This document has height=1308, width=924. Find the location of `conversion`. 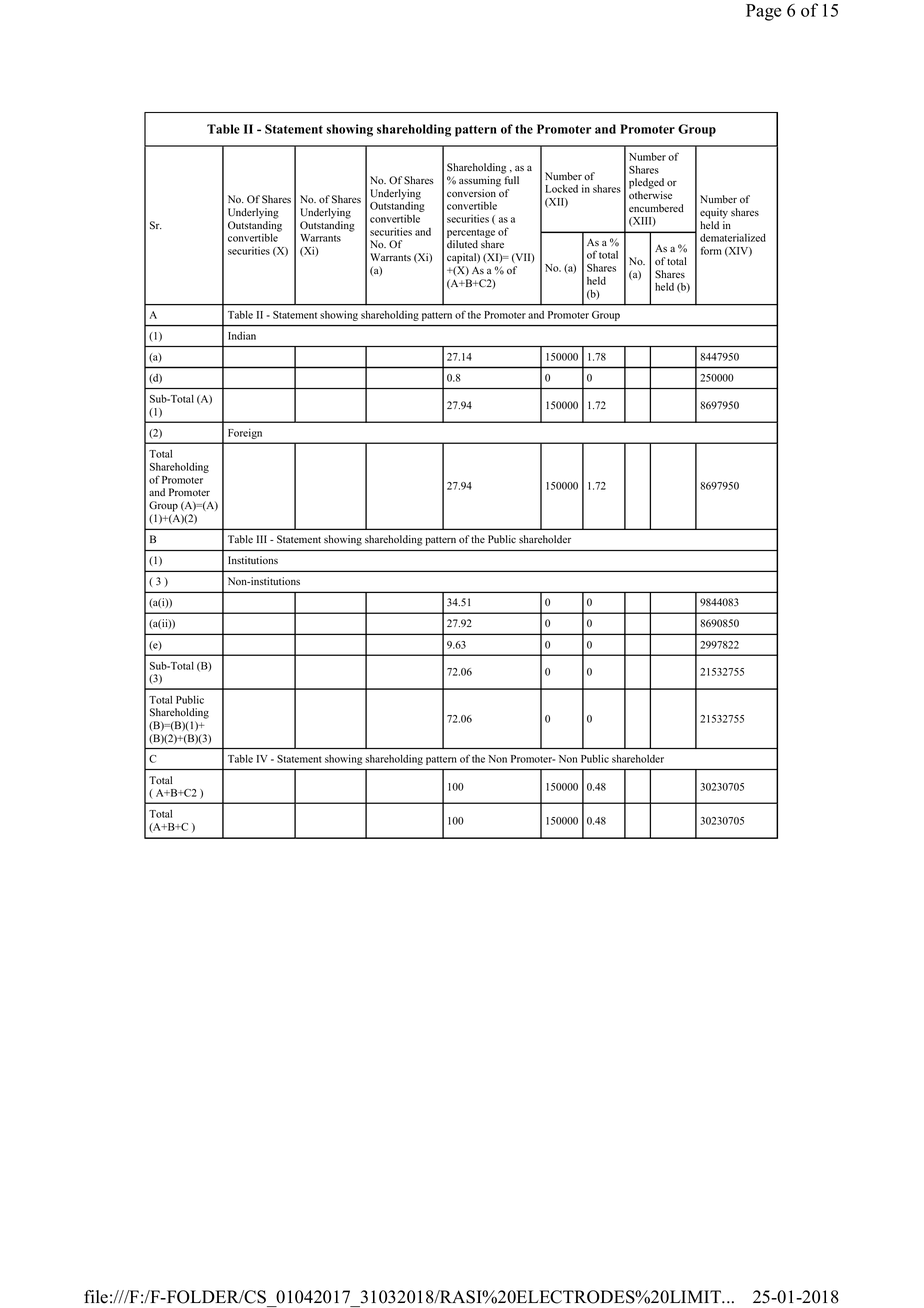

conversion is located at coordinates (471, 193).
